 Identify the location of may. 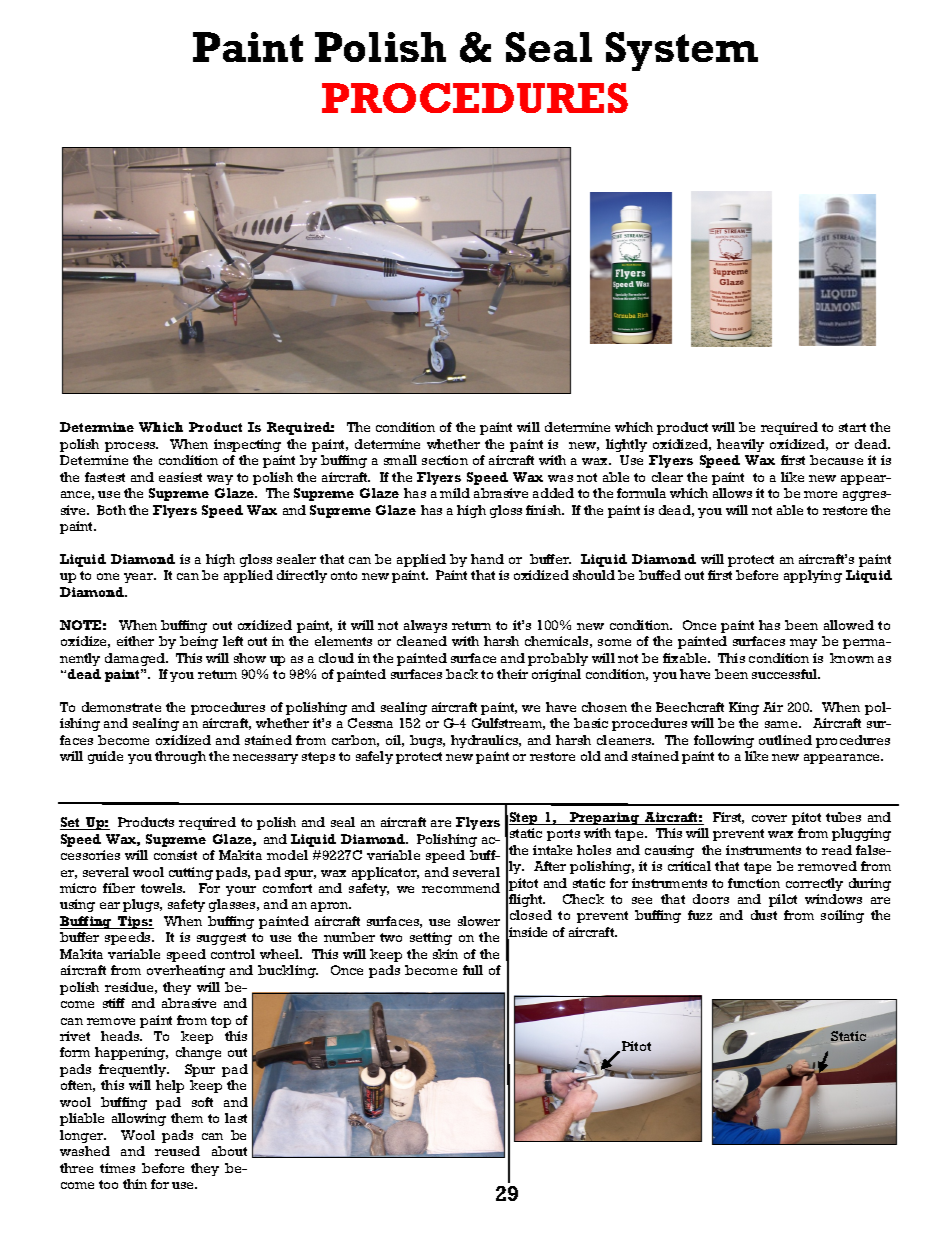
(803, 644).
